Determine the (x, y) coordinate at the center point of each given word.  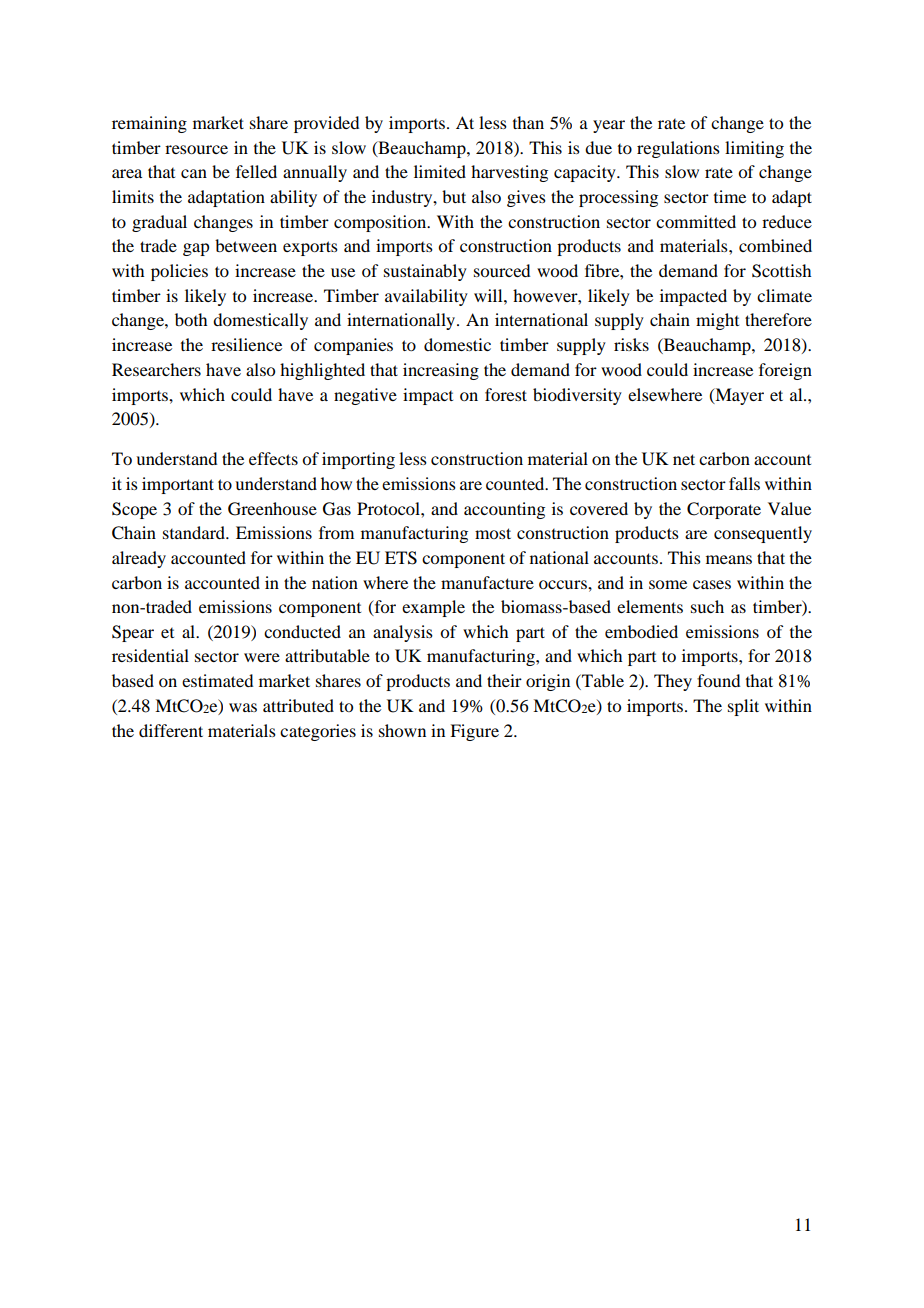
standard (195, 532)
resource (196, 149)
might (717, 321)
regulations (678, 149)
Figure (474, 732)
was (243, 707)
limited (440, 171)
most (493, 533)
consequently (763, 534)
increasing (441, 371)
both (191, 319)
